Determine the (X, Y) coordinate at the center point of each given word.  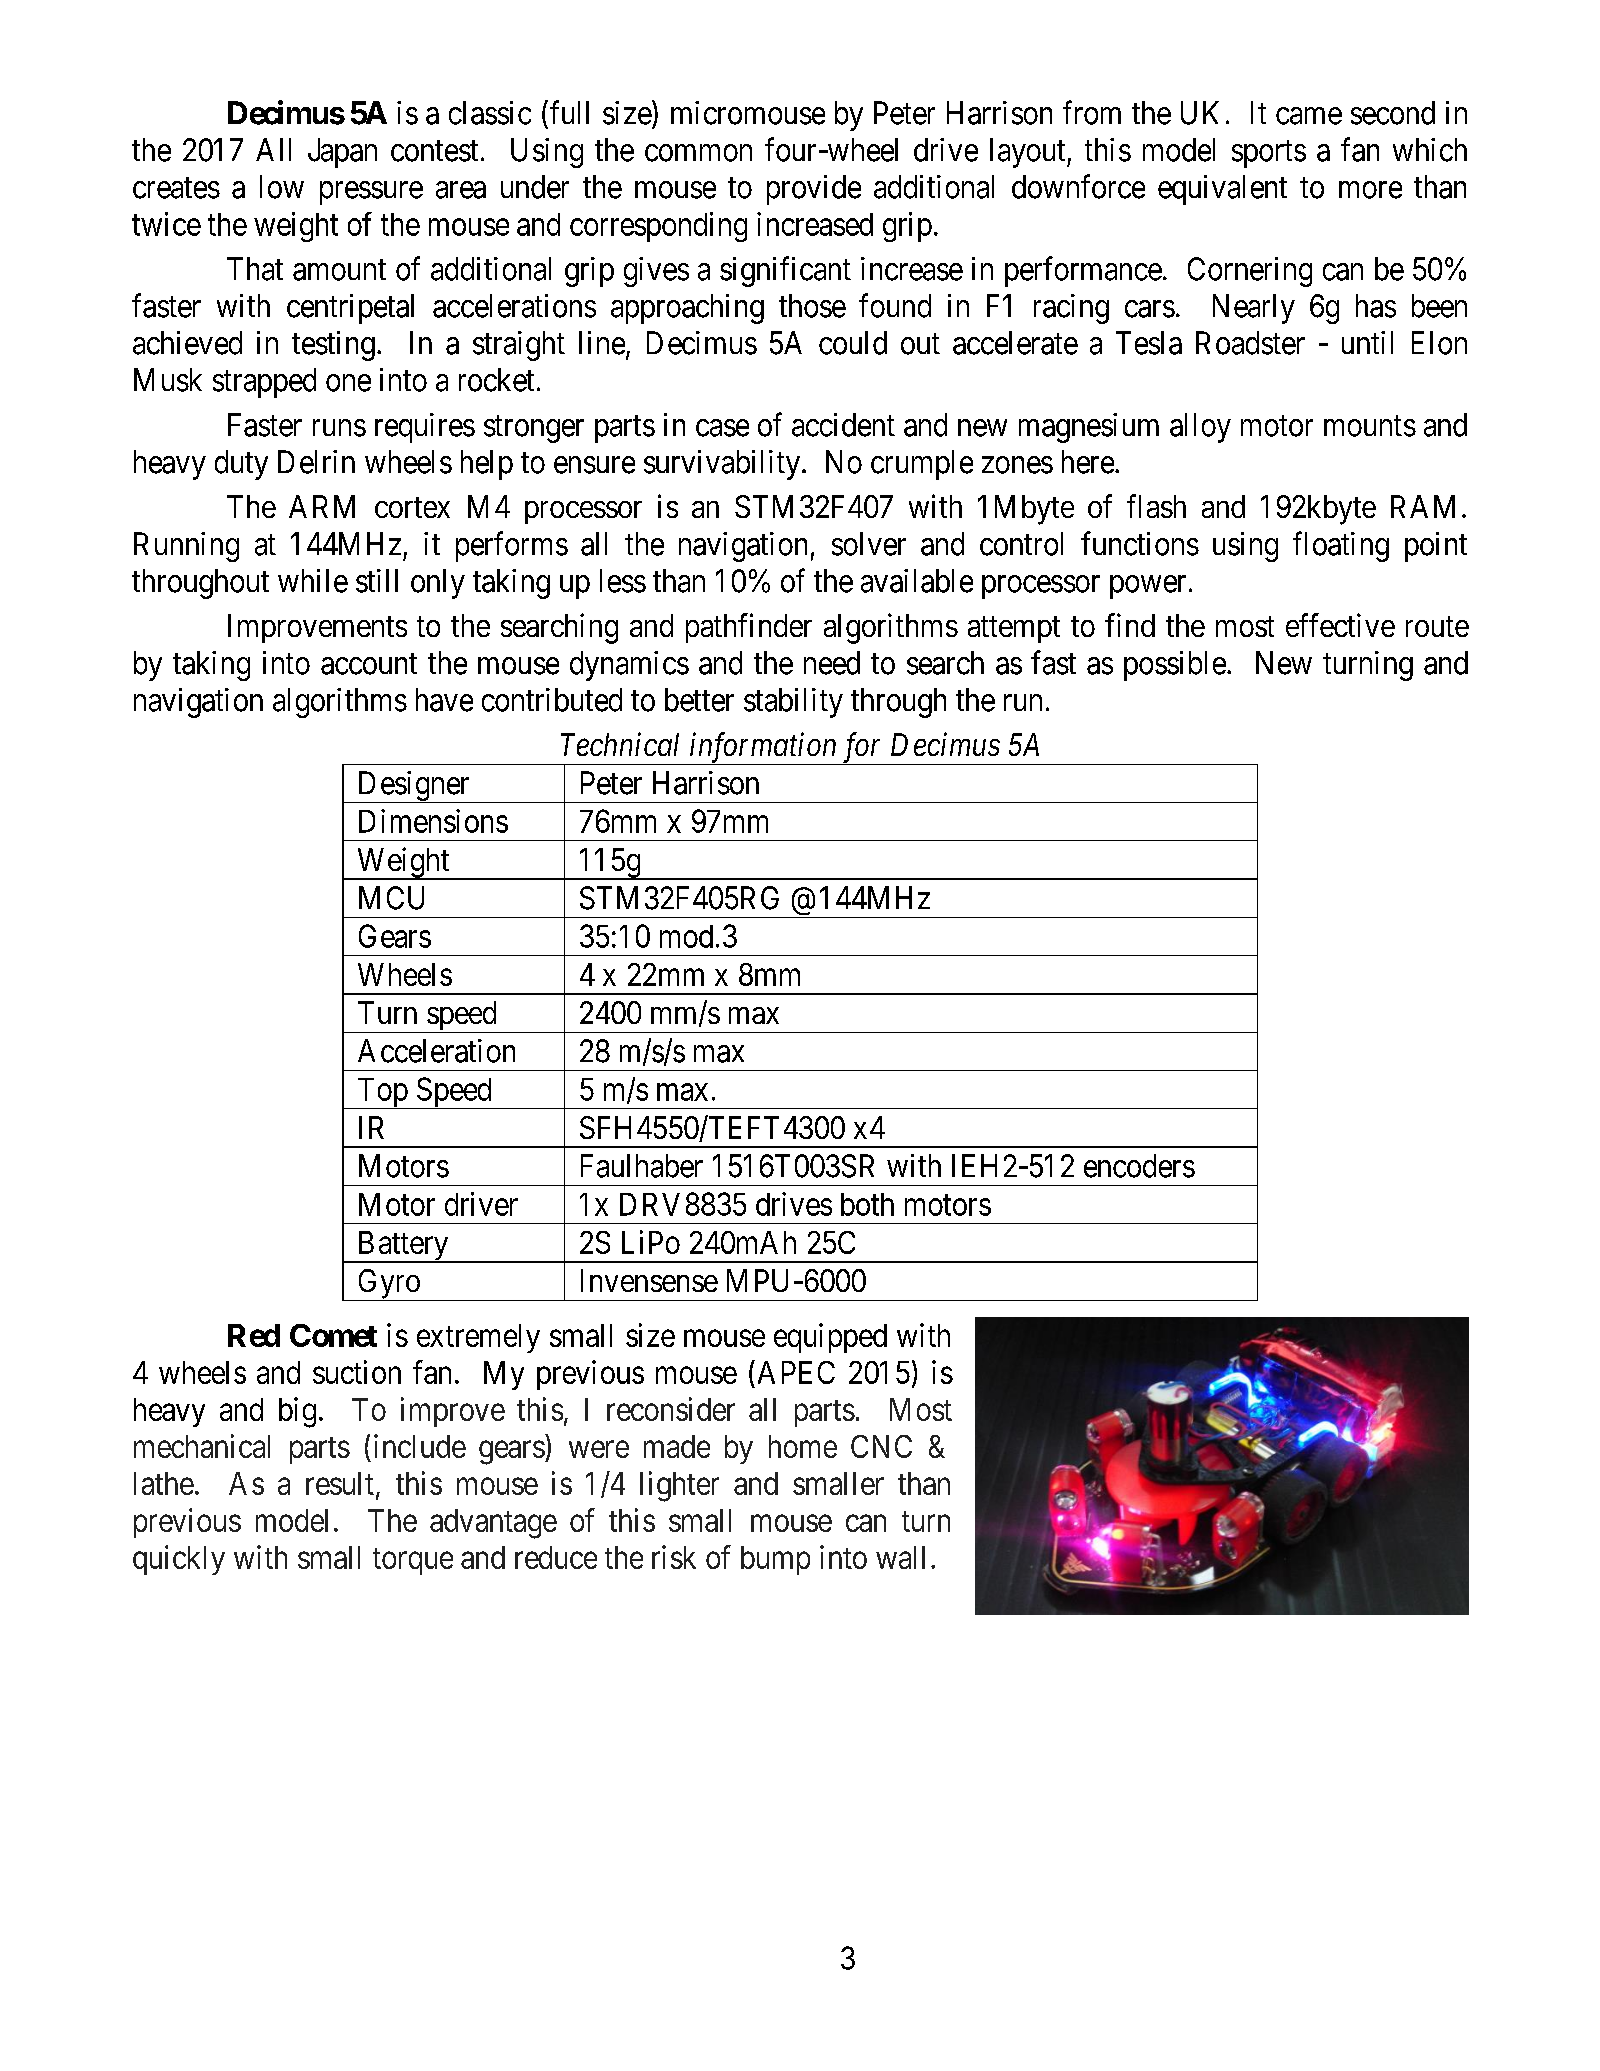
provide (814, 190)
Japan (342, 153)
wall (900, 1557)
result (340, 1483)
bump (775, 1560)
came (1309, 116)
